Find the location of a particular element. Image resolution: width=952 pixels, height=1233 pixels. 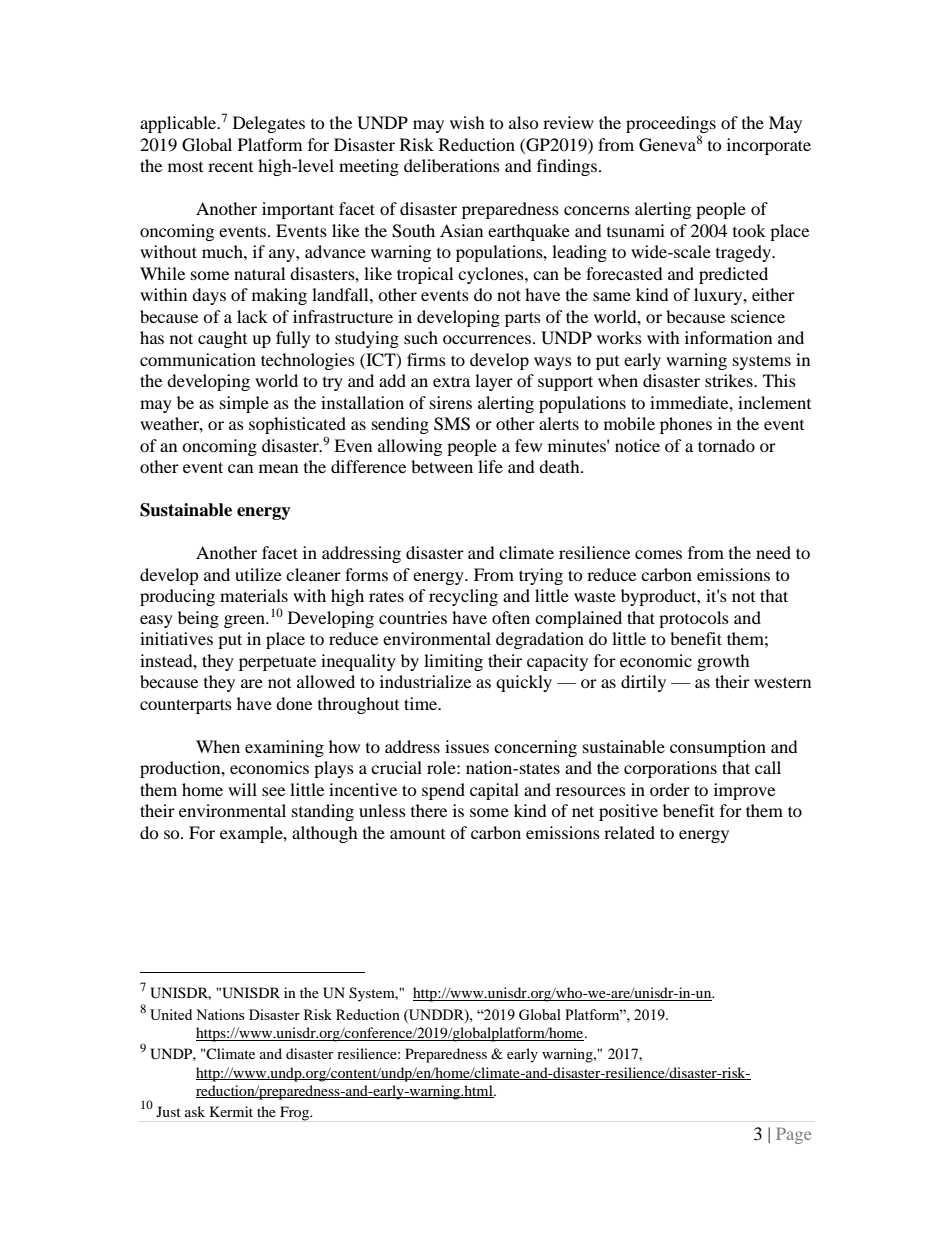

layer is located at coordinates (494, 382).
